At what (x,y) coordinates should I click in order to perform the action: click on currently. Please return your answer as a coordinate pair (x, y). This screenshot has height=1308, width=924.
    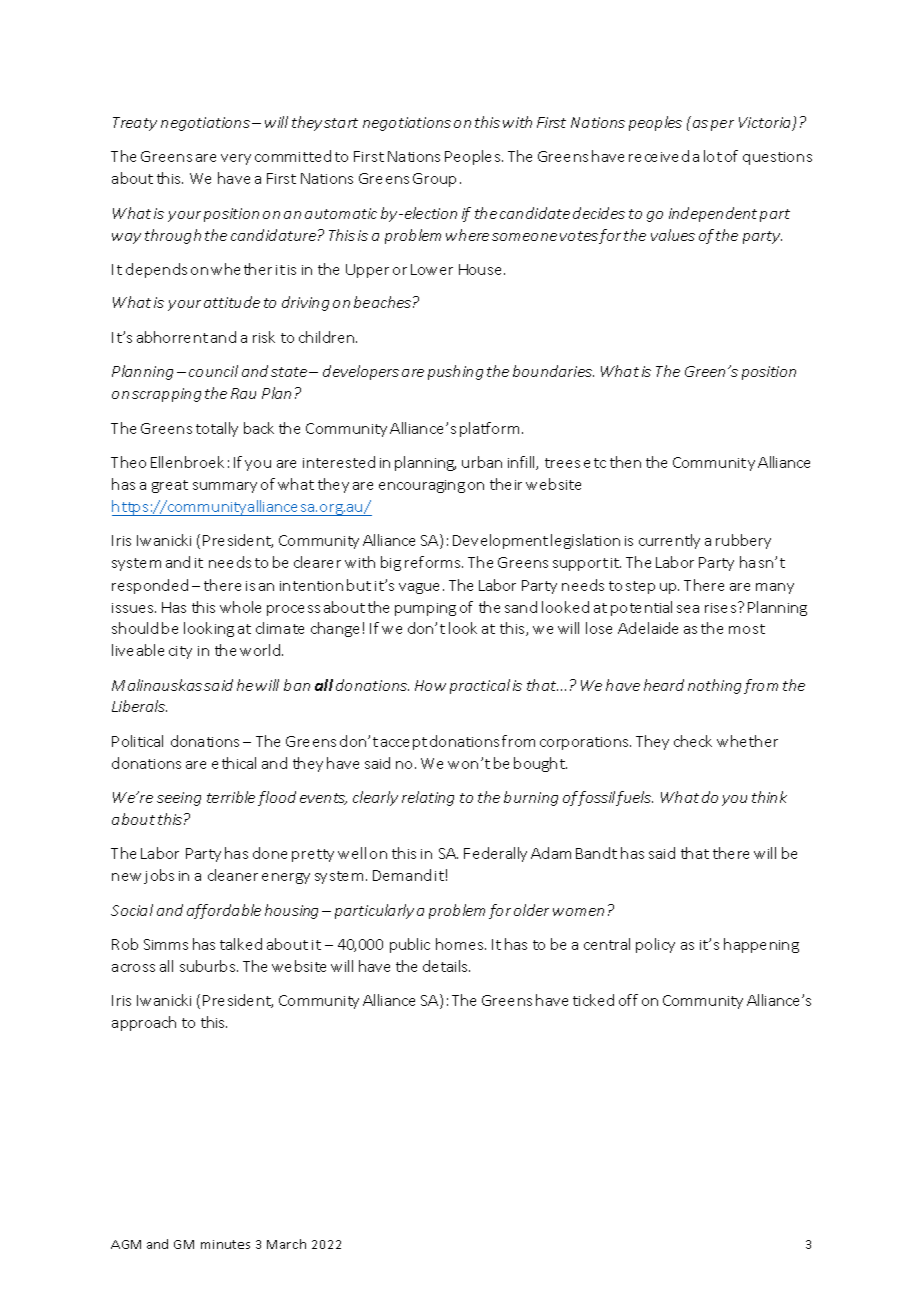
    Looking at the image, I should click on (669, 541).
